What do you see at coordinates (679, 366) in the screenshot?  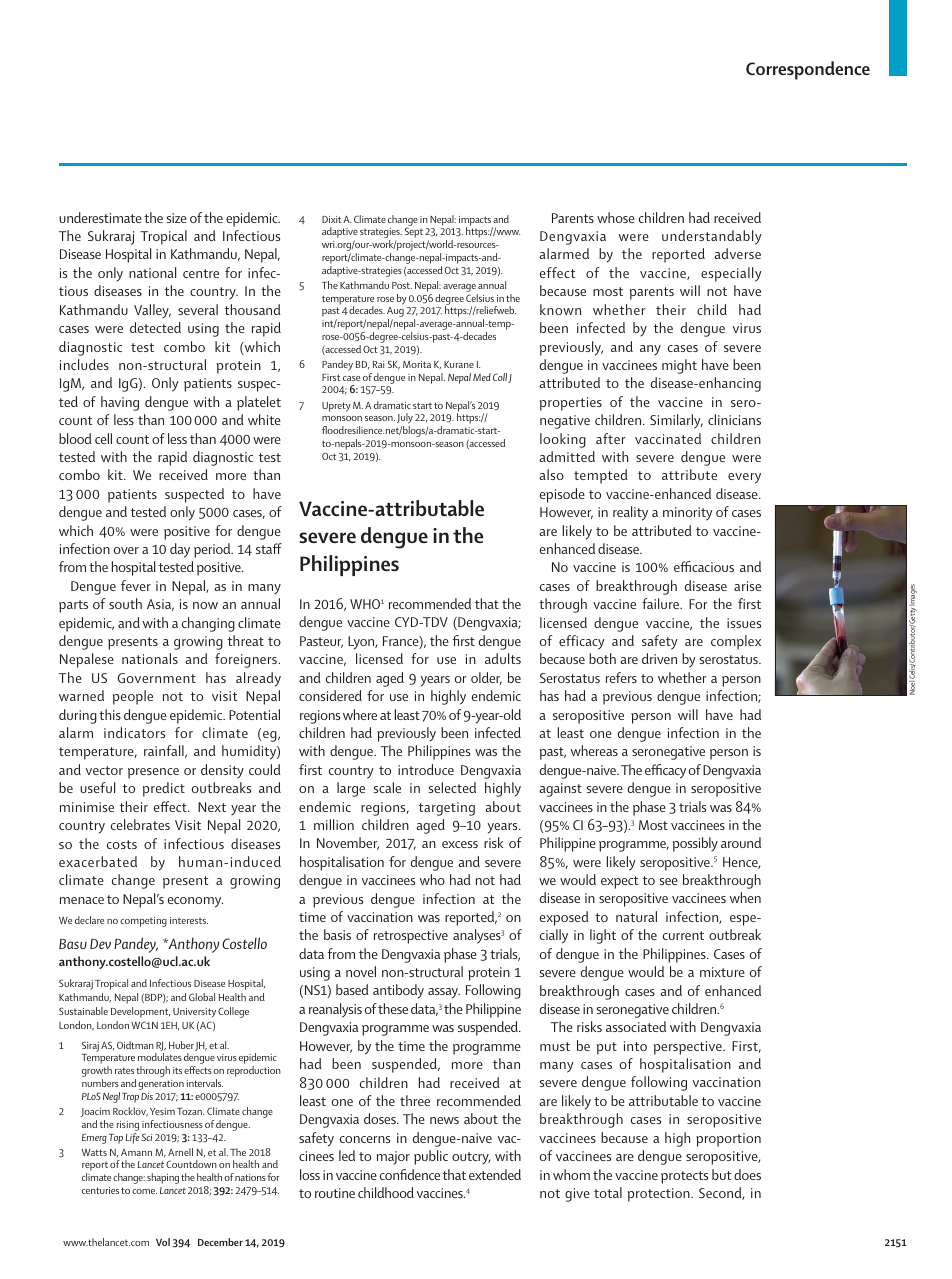 I see `might` at bounding box center [679, 366].
